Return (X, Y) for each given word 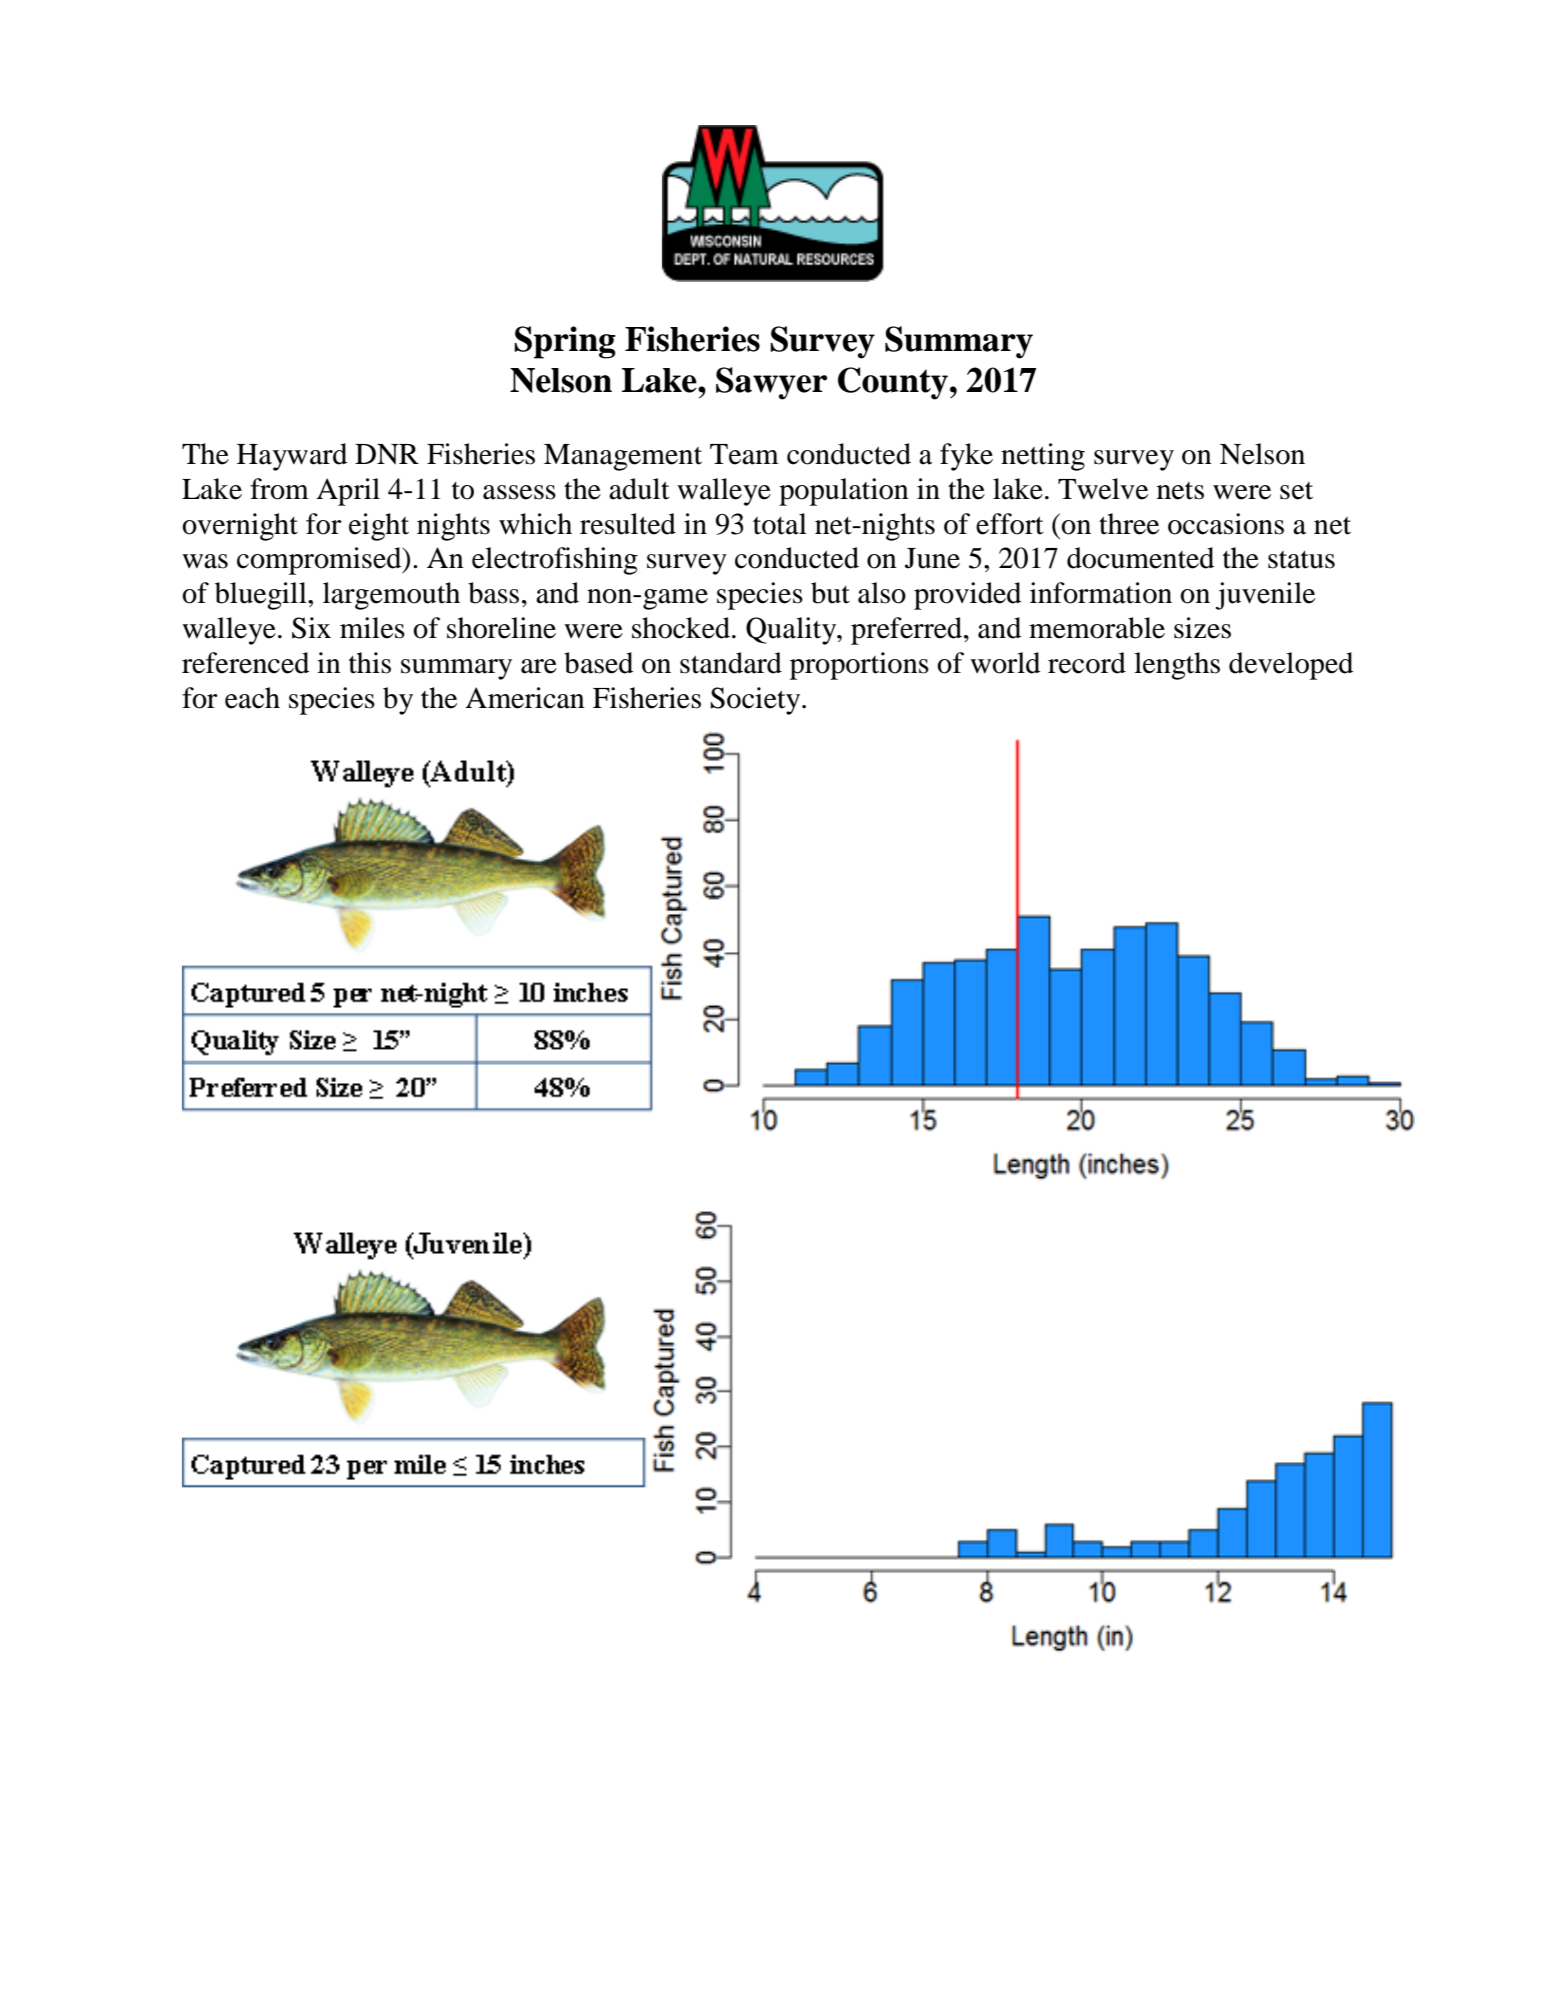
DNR (387, 454)
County (893, 383)
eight (379, 527)
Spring (565, 342)
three (1129, 524)
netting (1043, 457)
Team (744, 454)
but (830, 593)
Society (757, 701)
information (1101, 593)
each (252, 698)
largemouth (391, 596)
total (780, 524)
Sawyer (771, 383)
